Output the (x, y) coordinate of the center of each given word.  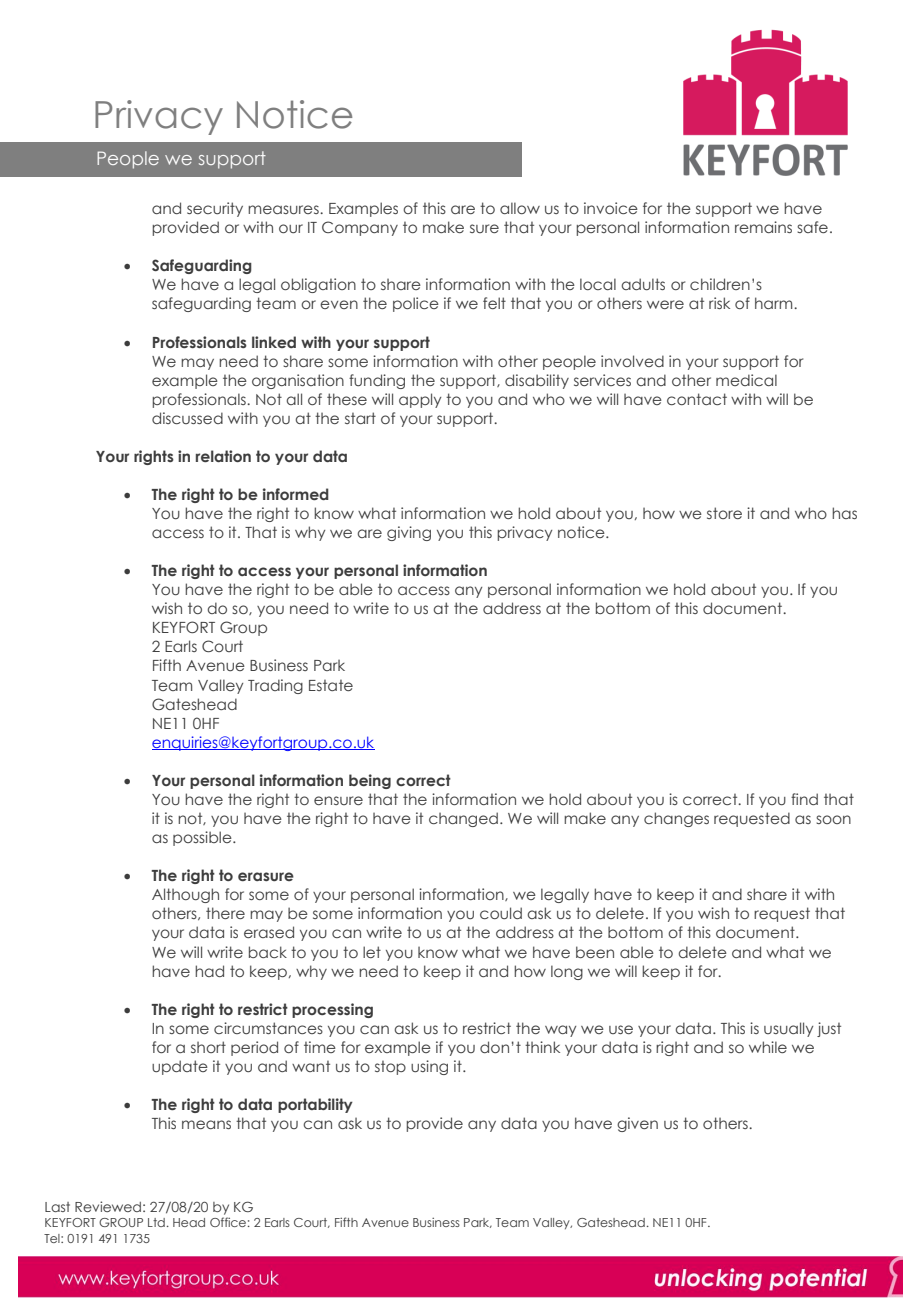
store (724, 513)
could (501, 913)
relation (223, 456)
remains (763, 227)
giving (409, 533)
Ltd (156, 1222)
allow (520, 208)
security (215, 209)
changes (676, 819)
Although (185, 895)
